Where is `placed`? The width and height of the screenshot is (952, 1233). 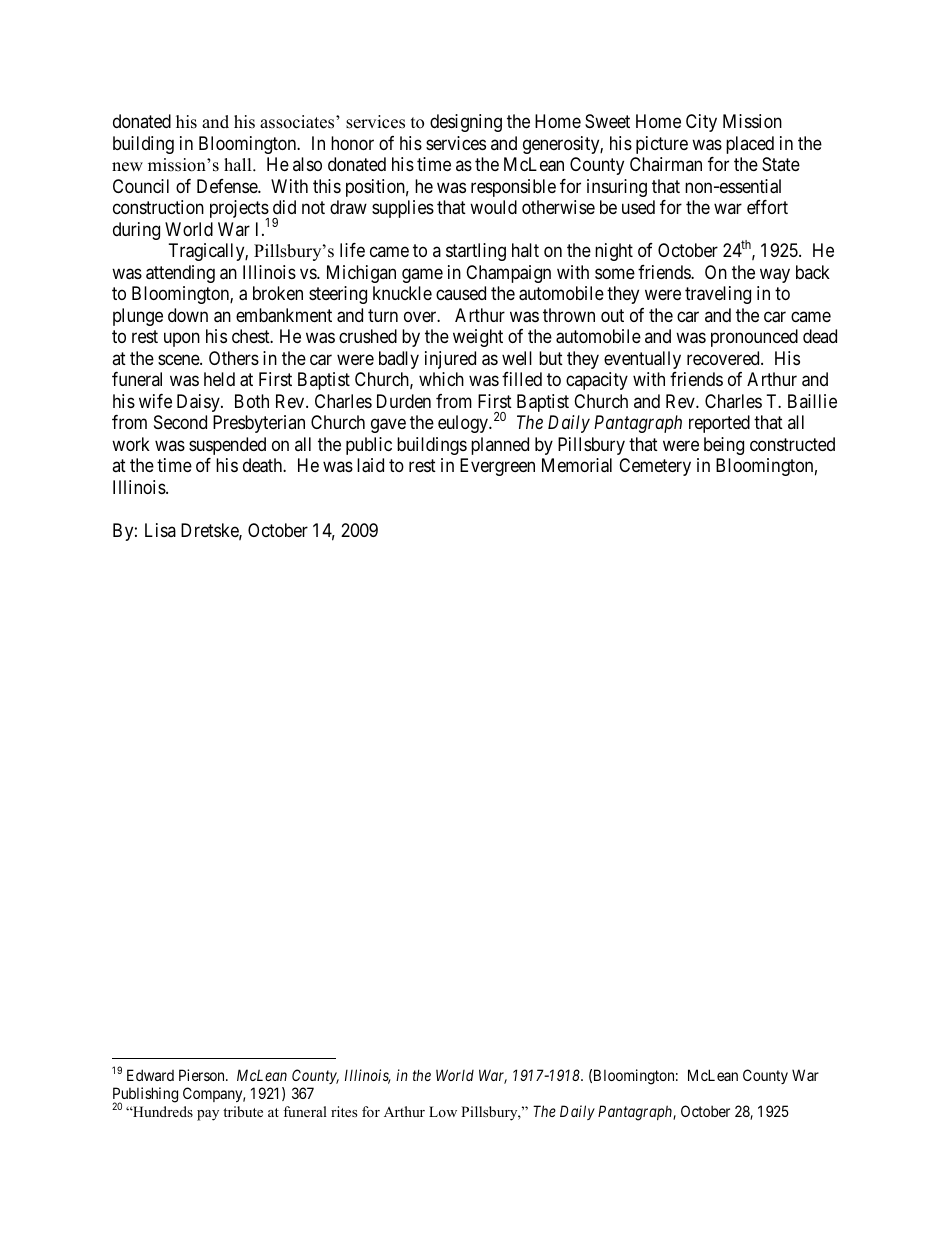
placed is located at coordinates (750, 145).
